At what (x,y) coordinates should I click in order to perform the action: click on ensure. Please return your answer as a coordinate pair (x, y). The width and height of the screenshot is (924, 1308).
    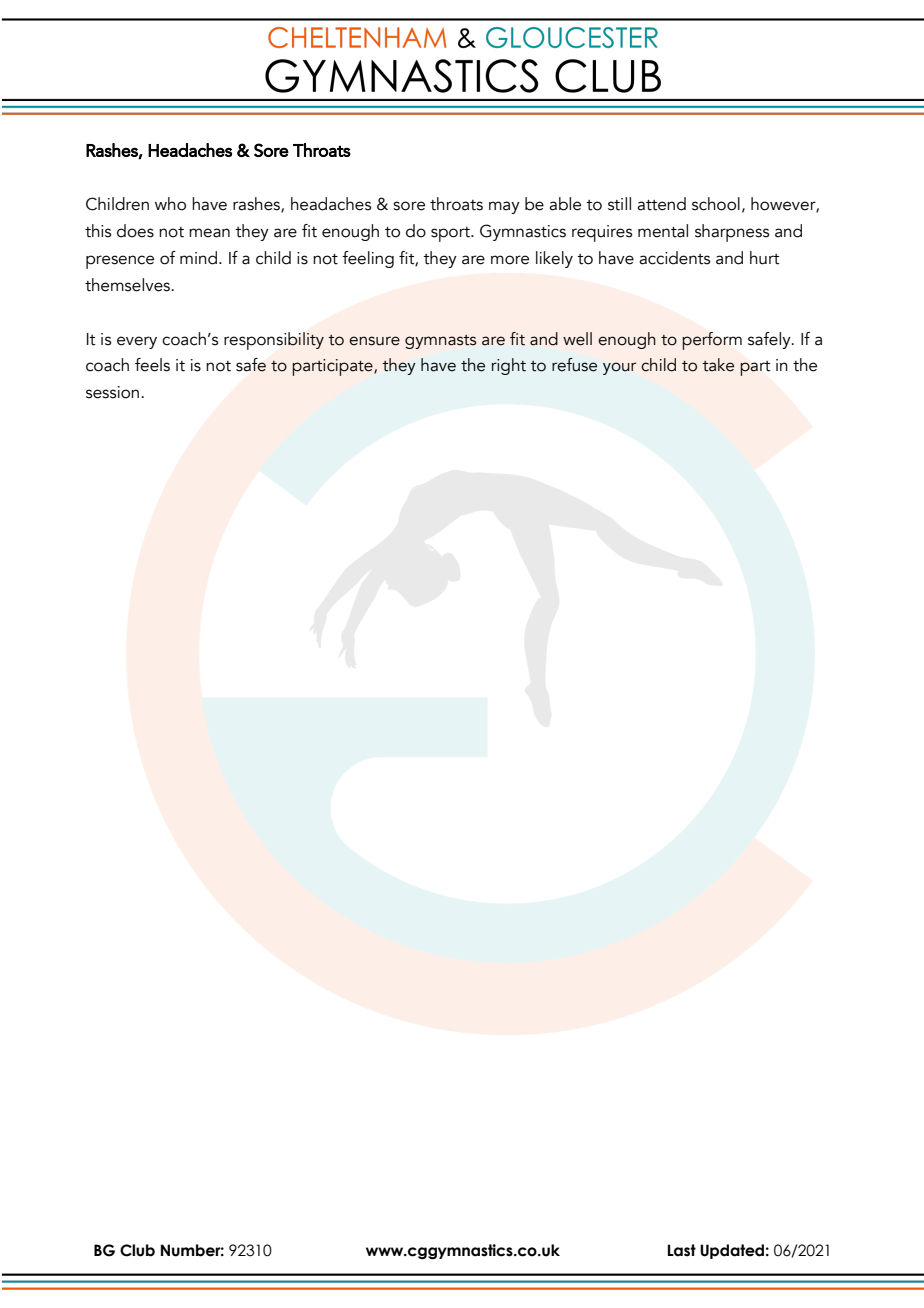
    Looking at the image, I should click on (374, 341).
